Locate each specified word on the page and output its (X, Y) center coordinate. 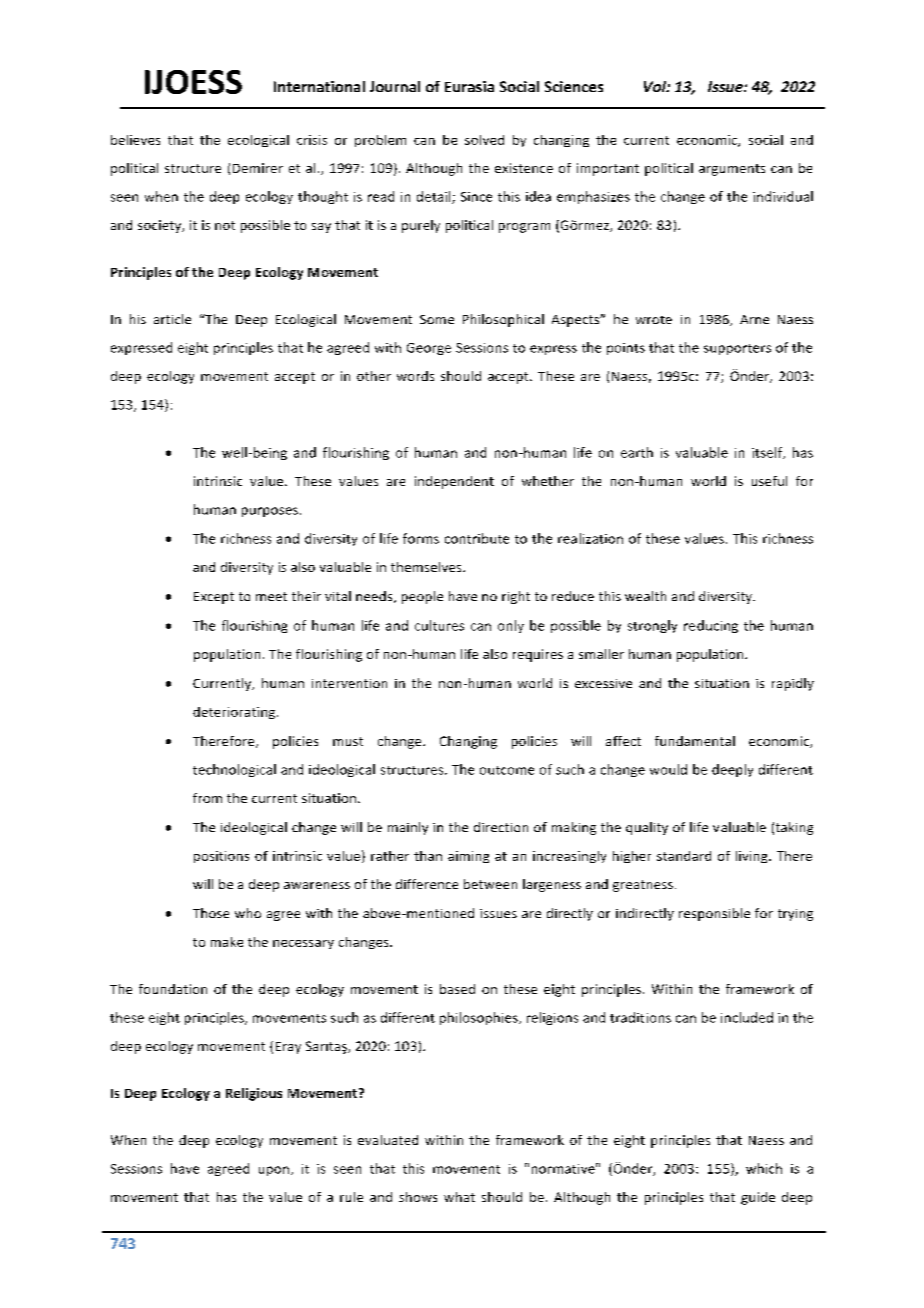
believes (135, 140)
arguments (732, 170)
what (459, 1197)
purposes (270, 512)
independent (454, 482)
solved (484, 140)
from (207, 798)
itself (768, 453)
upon (275, 1171)
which (764, 1168)
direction (501, 827)
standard (684, 856)
